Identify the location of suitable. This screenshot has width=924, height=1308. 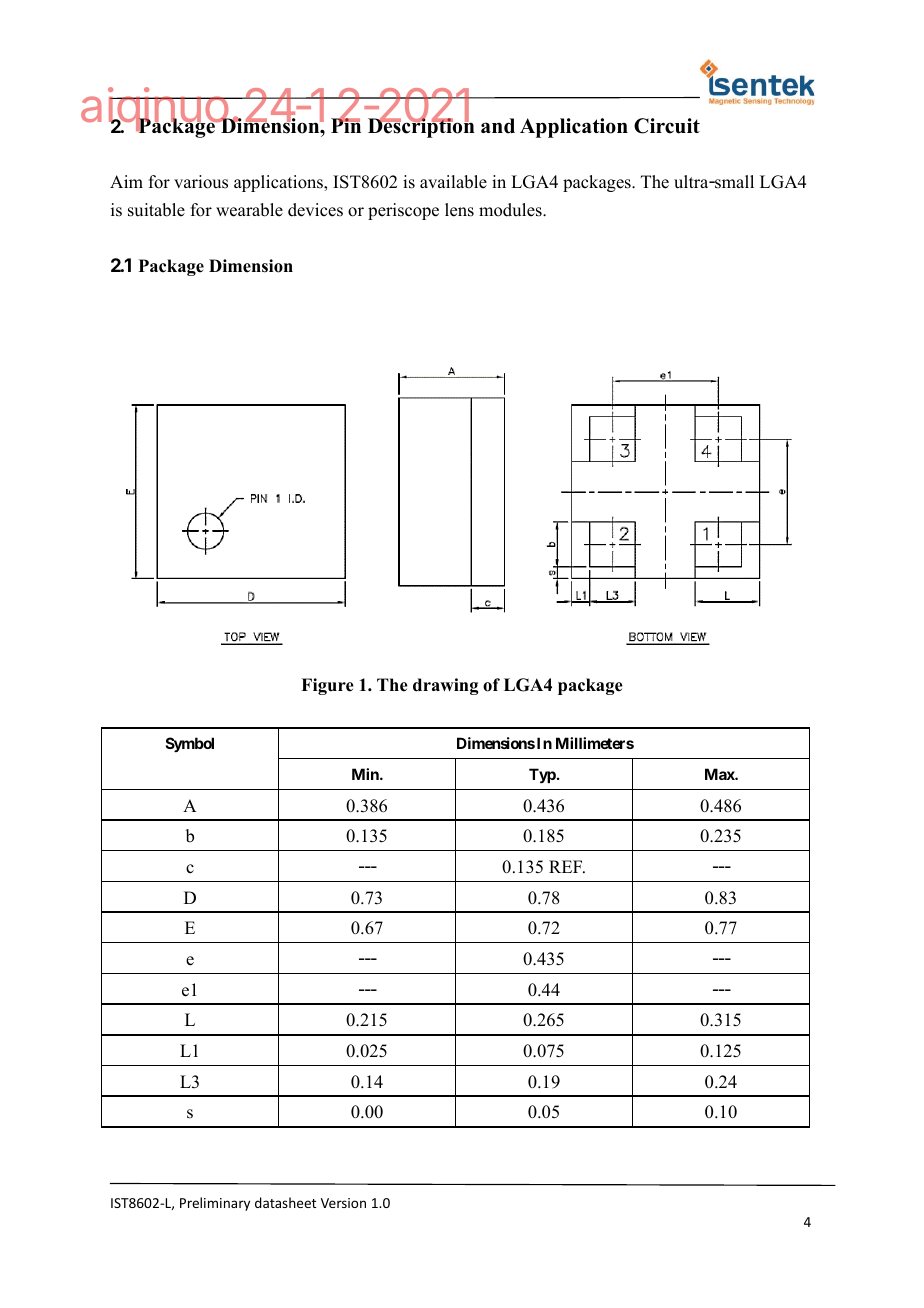
(156, 210).
